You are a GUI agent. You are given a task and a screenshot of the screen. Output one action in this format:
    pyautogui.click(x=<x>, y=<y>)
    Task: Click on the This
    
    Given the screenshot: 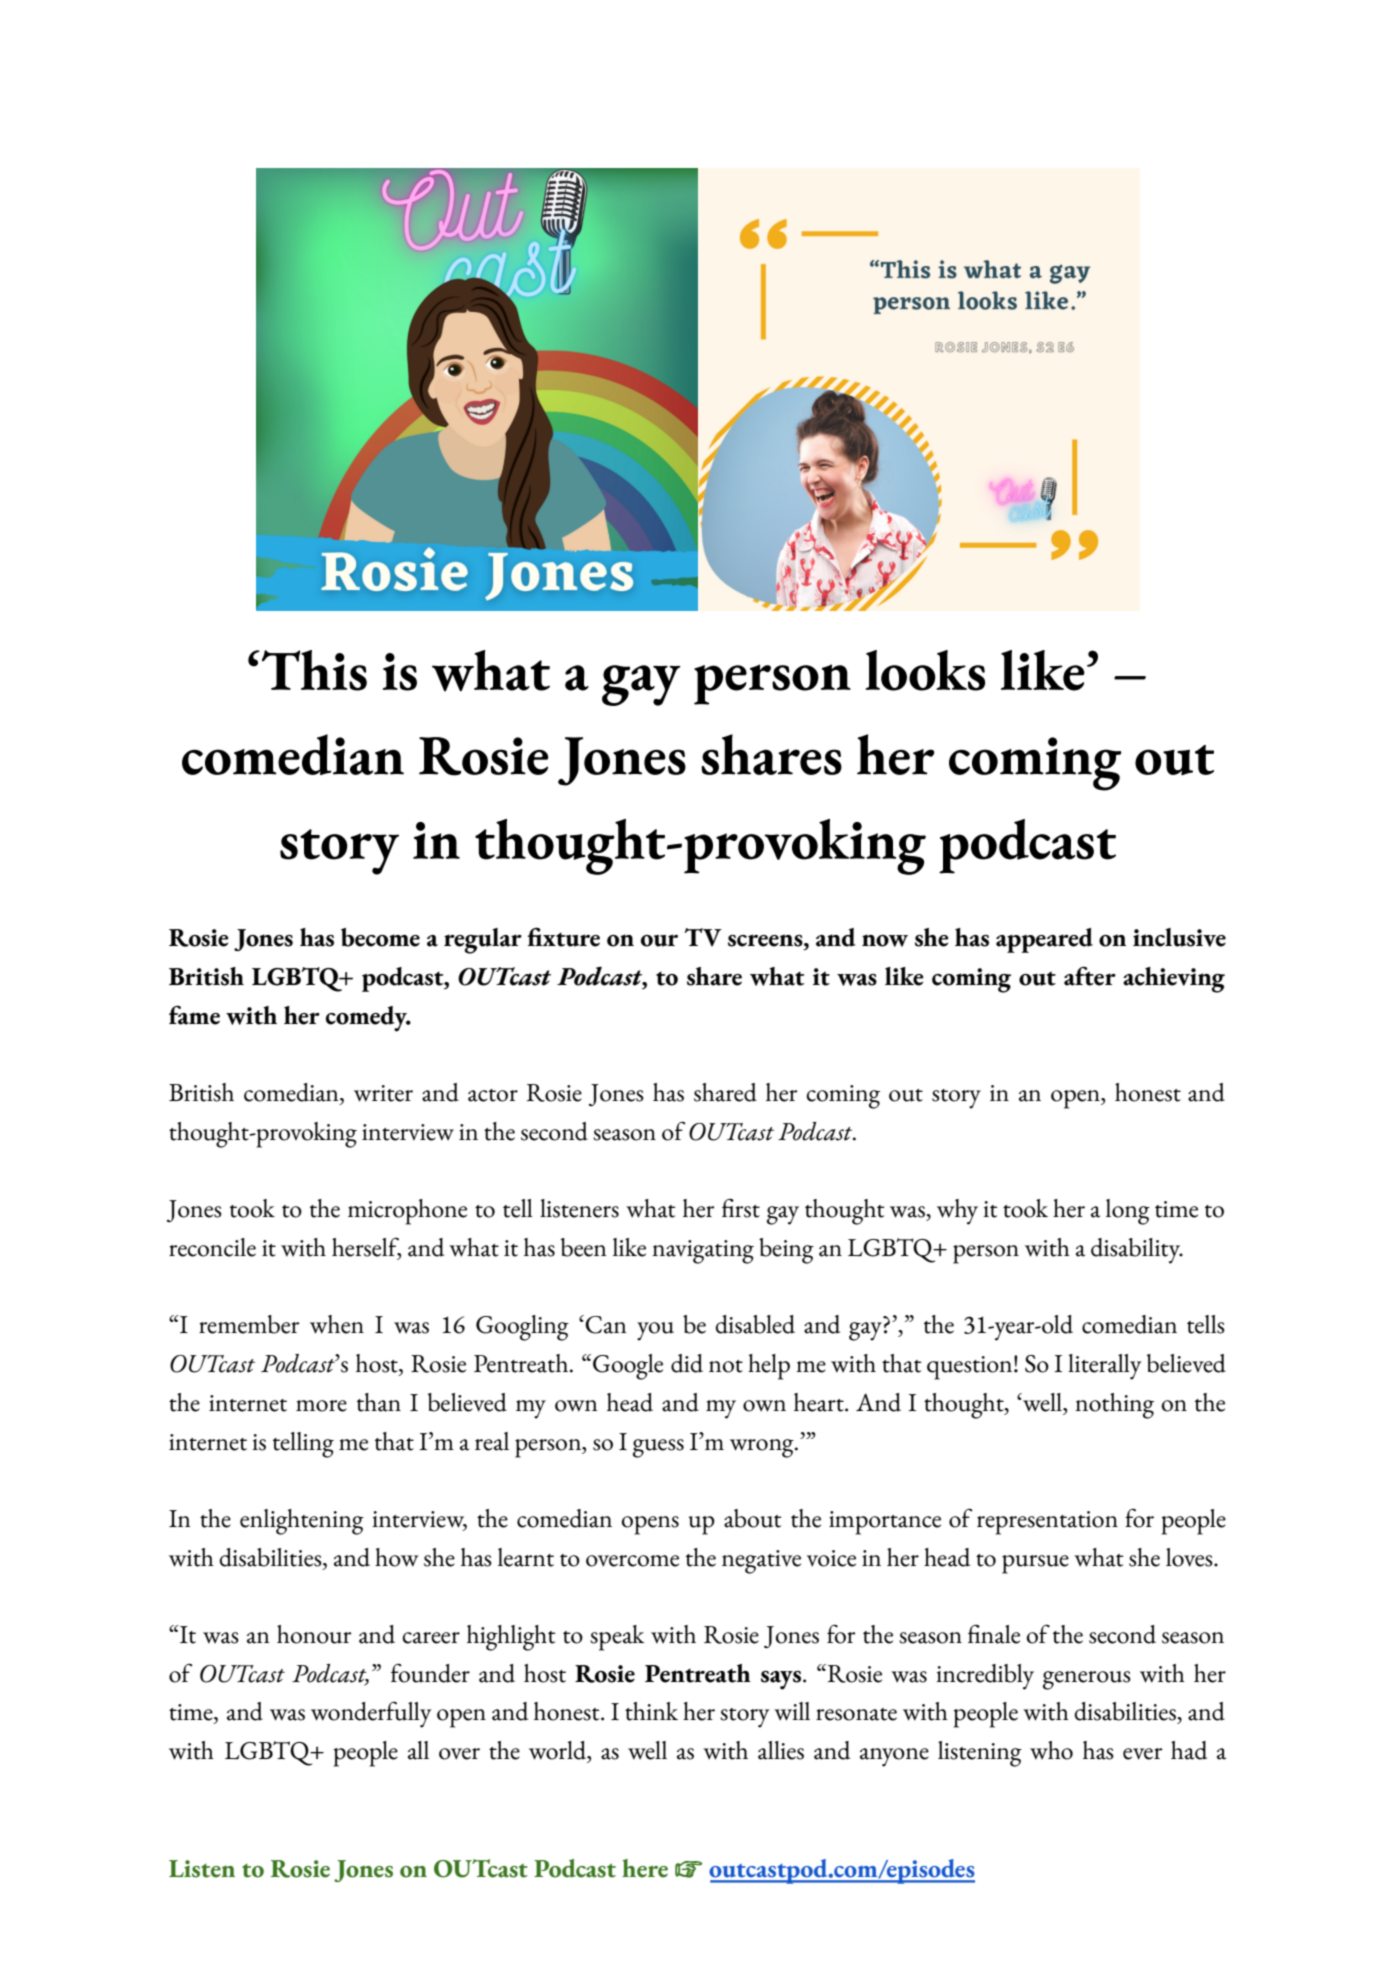 What is the action you would take?
    pyautogui.click(x=313, y=670)
